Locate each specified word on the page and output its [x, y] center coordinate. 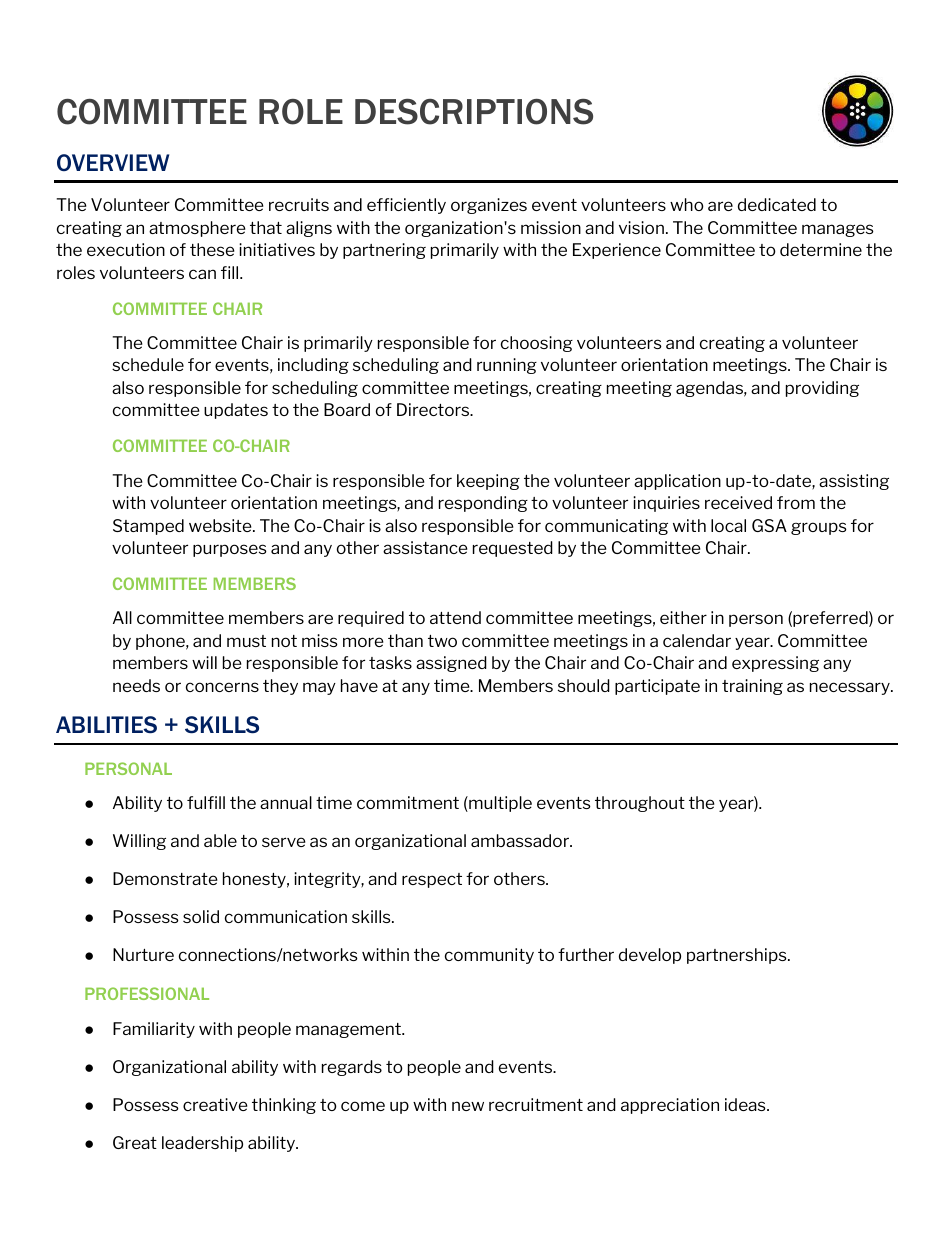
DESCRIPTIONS [474, 112]
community [489, 956]
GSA [769, 525]
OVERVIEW [113, 162]
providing [822, 389]
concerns [222, 687]
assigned [451, 664]
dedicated [777, 204]
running [507, 366]
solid [201, 916]
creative [215, 1104]
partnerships [738, 956]
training [752, 687]
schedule [148, 364]
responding [483, 504]
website [221, 525]
